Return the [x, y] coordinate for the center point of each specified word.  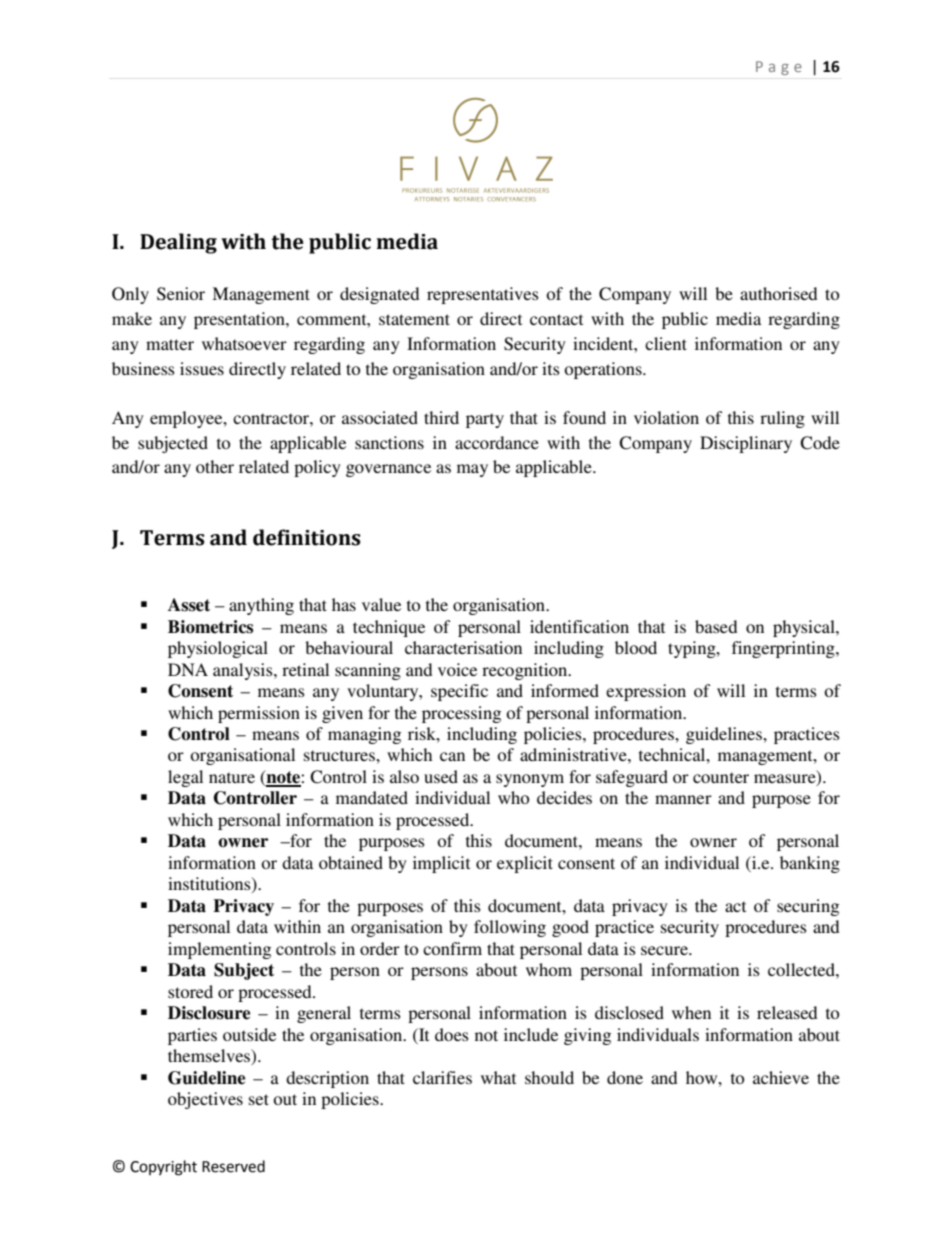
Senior [181, 294]
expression [646, 692]
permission [259, 714]
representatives [483, 295]
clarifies [442, 1077]
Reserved [233, 1166]
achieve [781, 1077]
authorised [778, 293]
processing [461, 714]
